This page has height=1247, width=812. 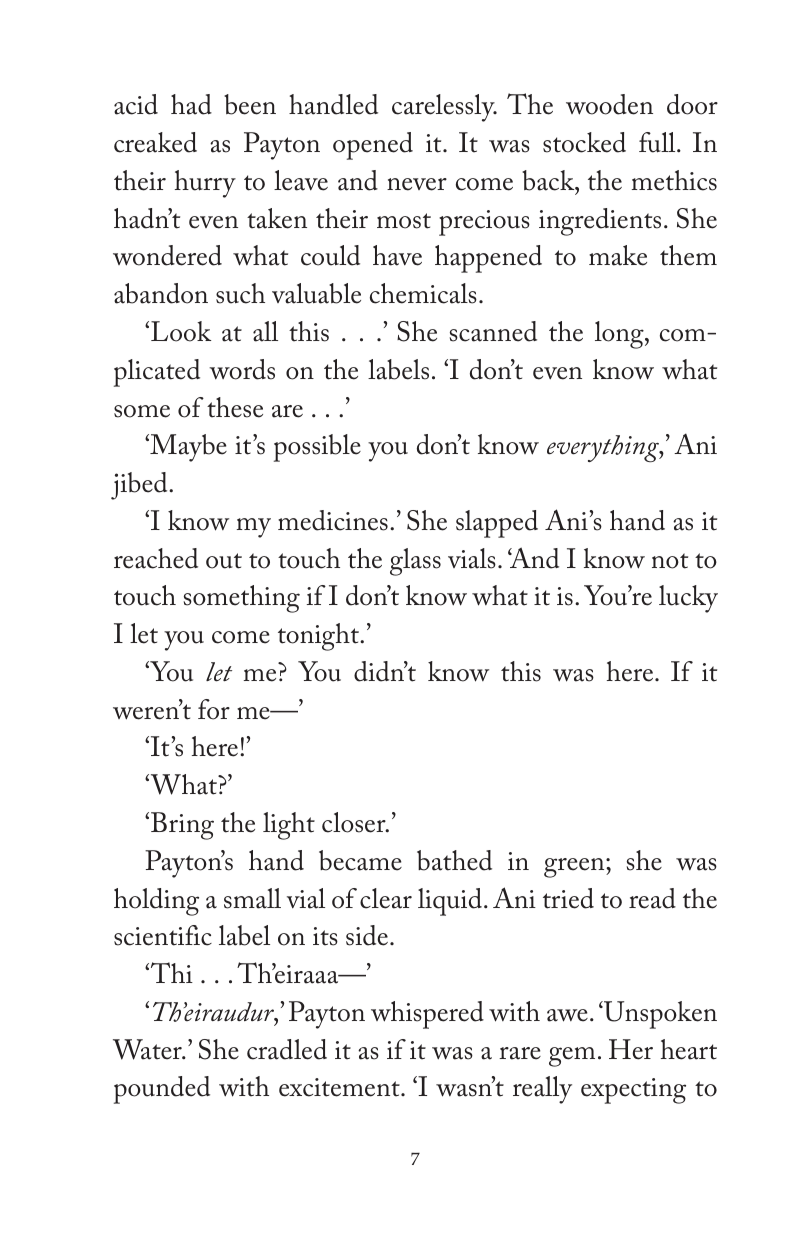 What do you see at coordinates (224, 561) in the page?
I see `out` at bounding box center [224, 561].
